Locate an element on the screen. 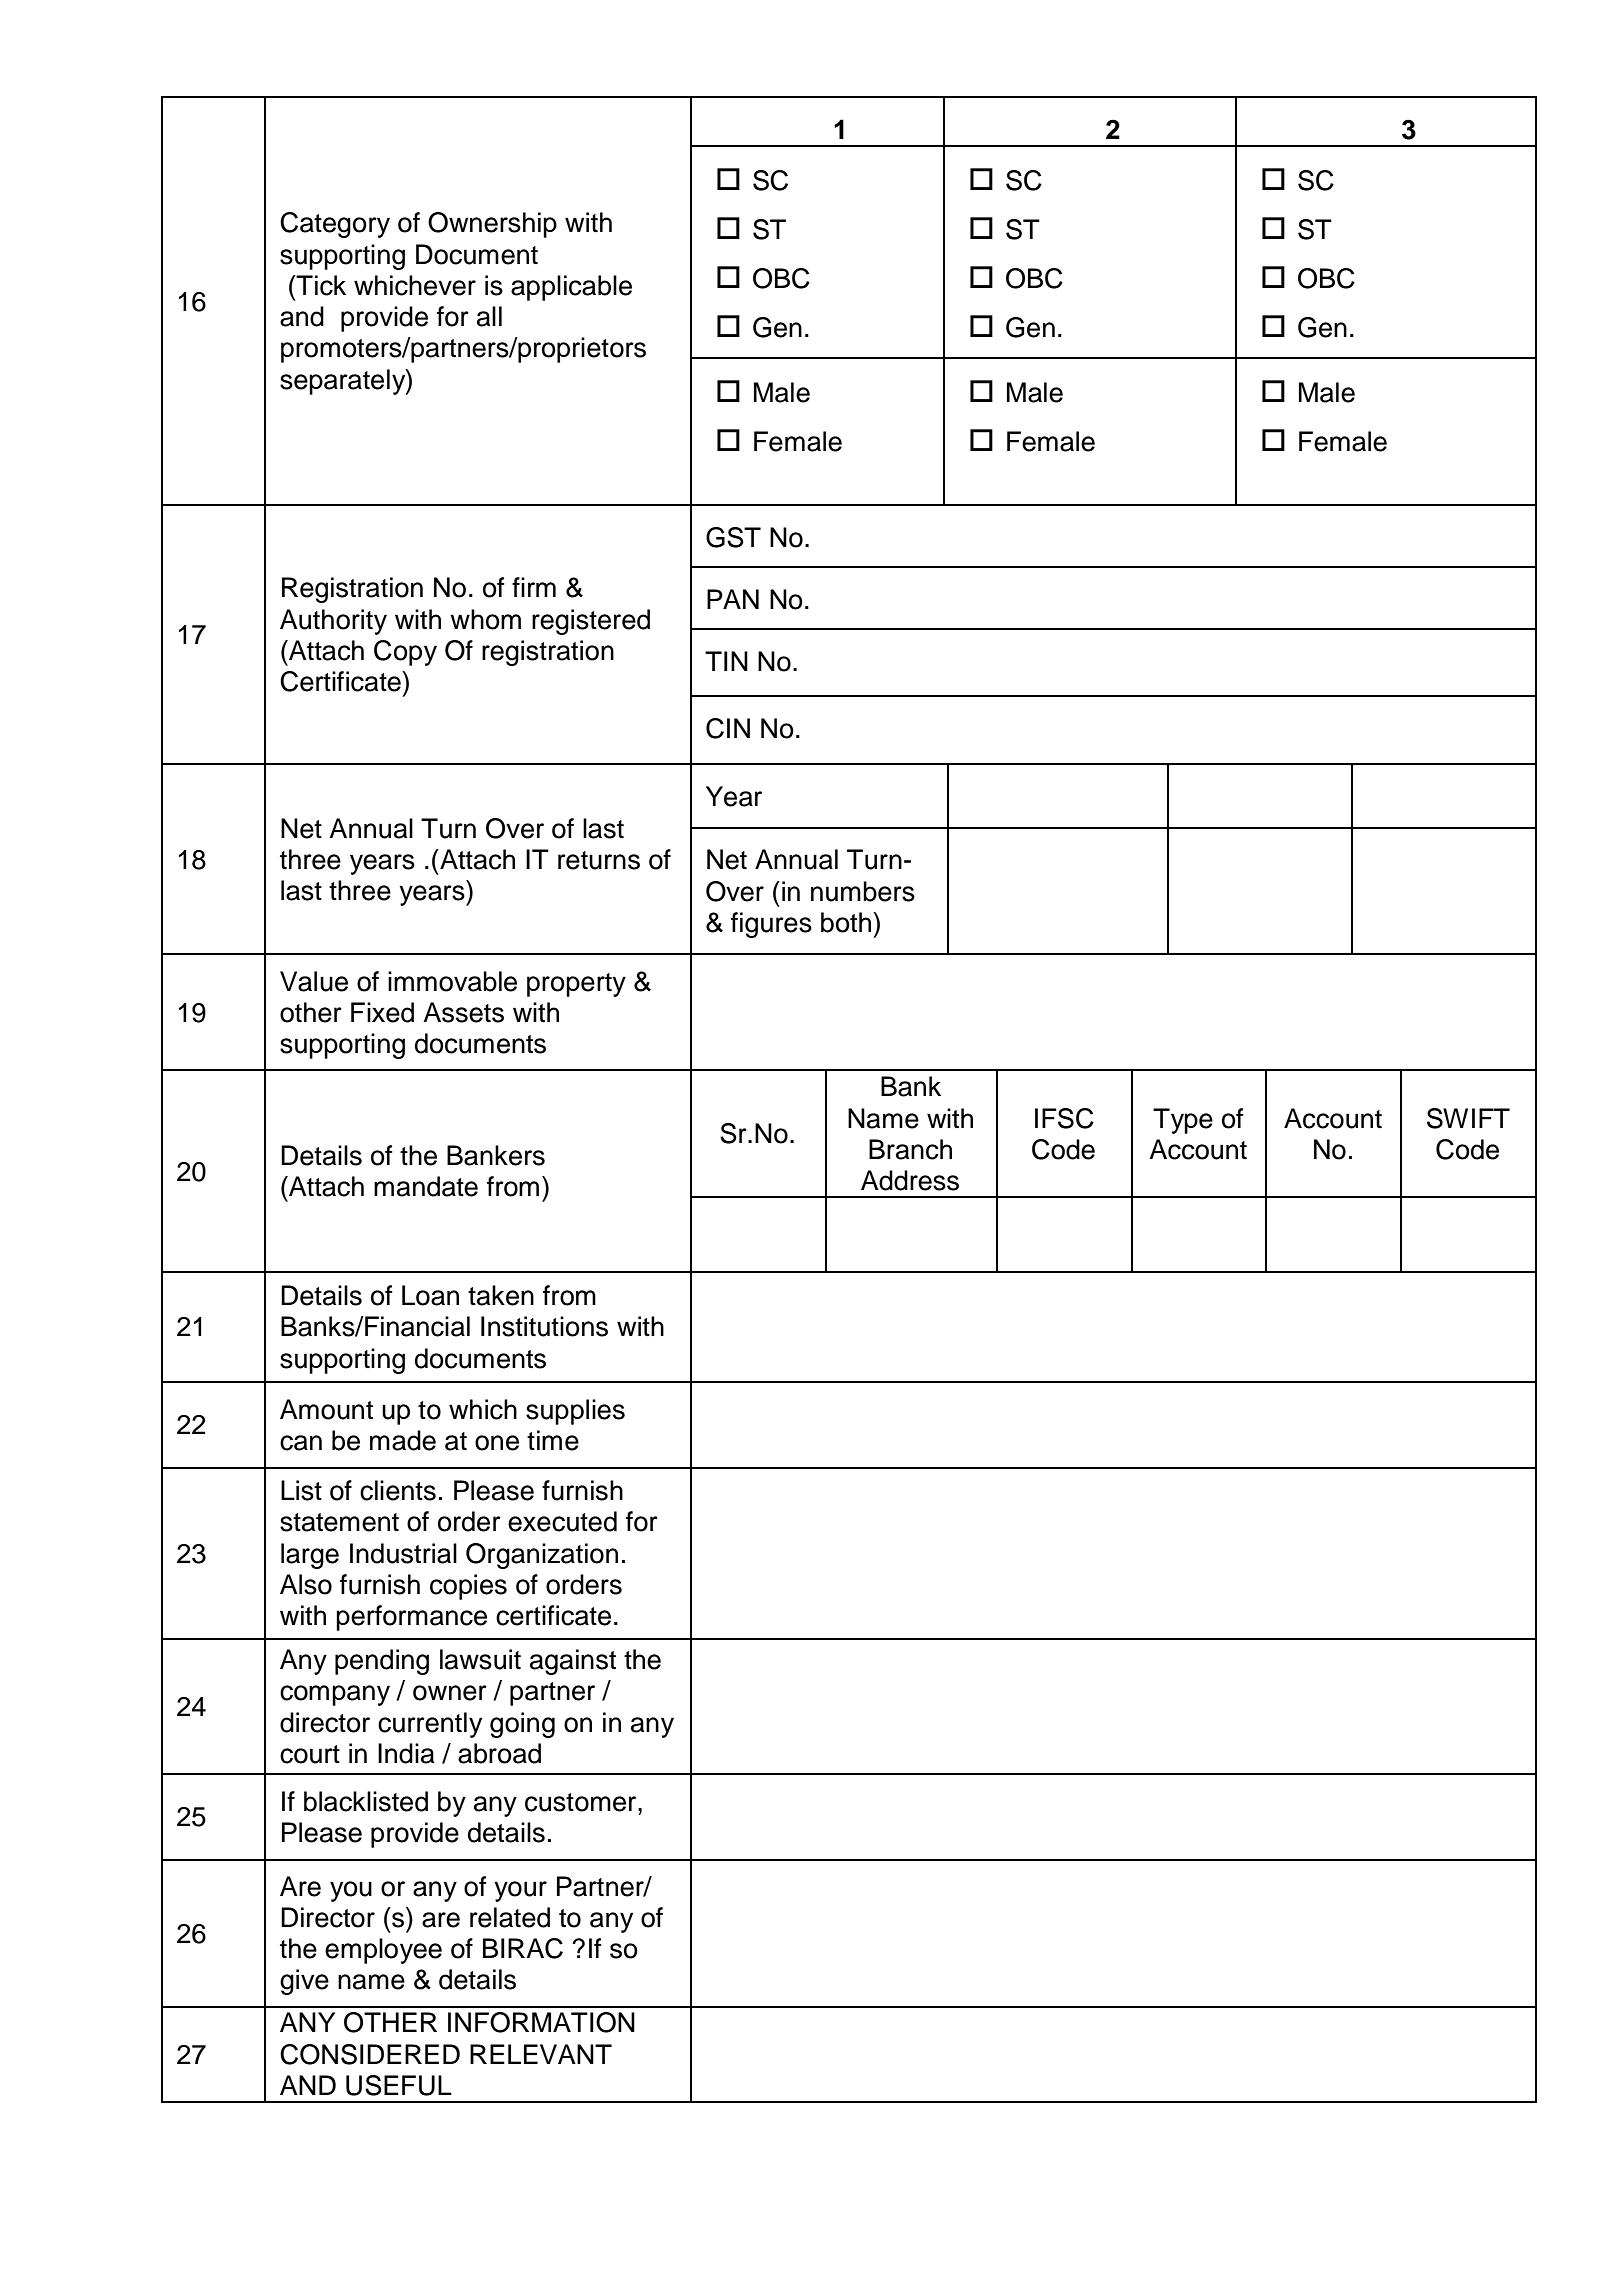  Branch is located at coordinates (910, 1149).
